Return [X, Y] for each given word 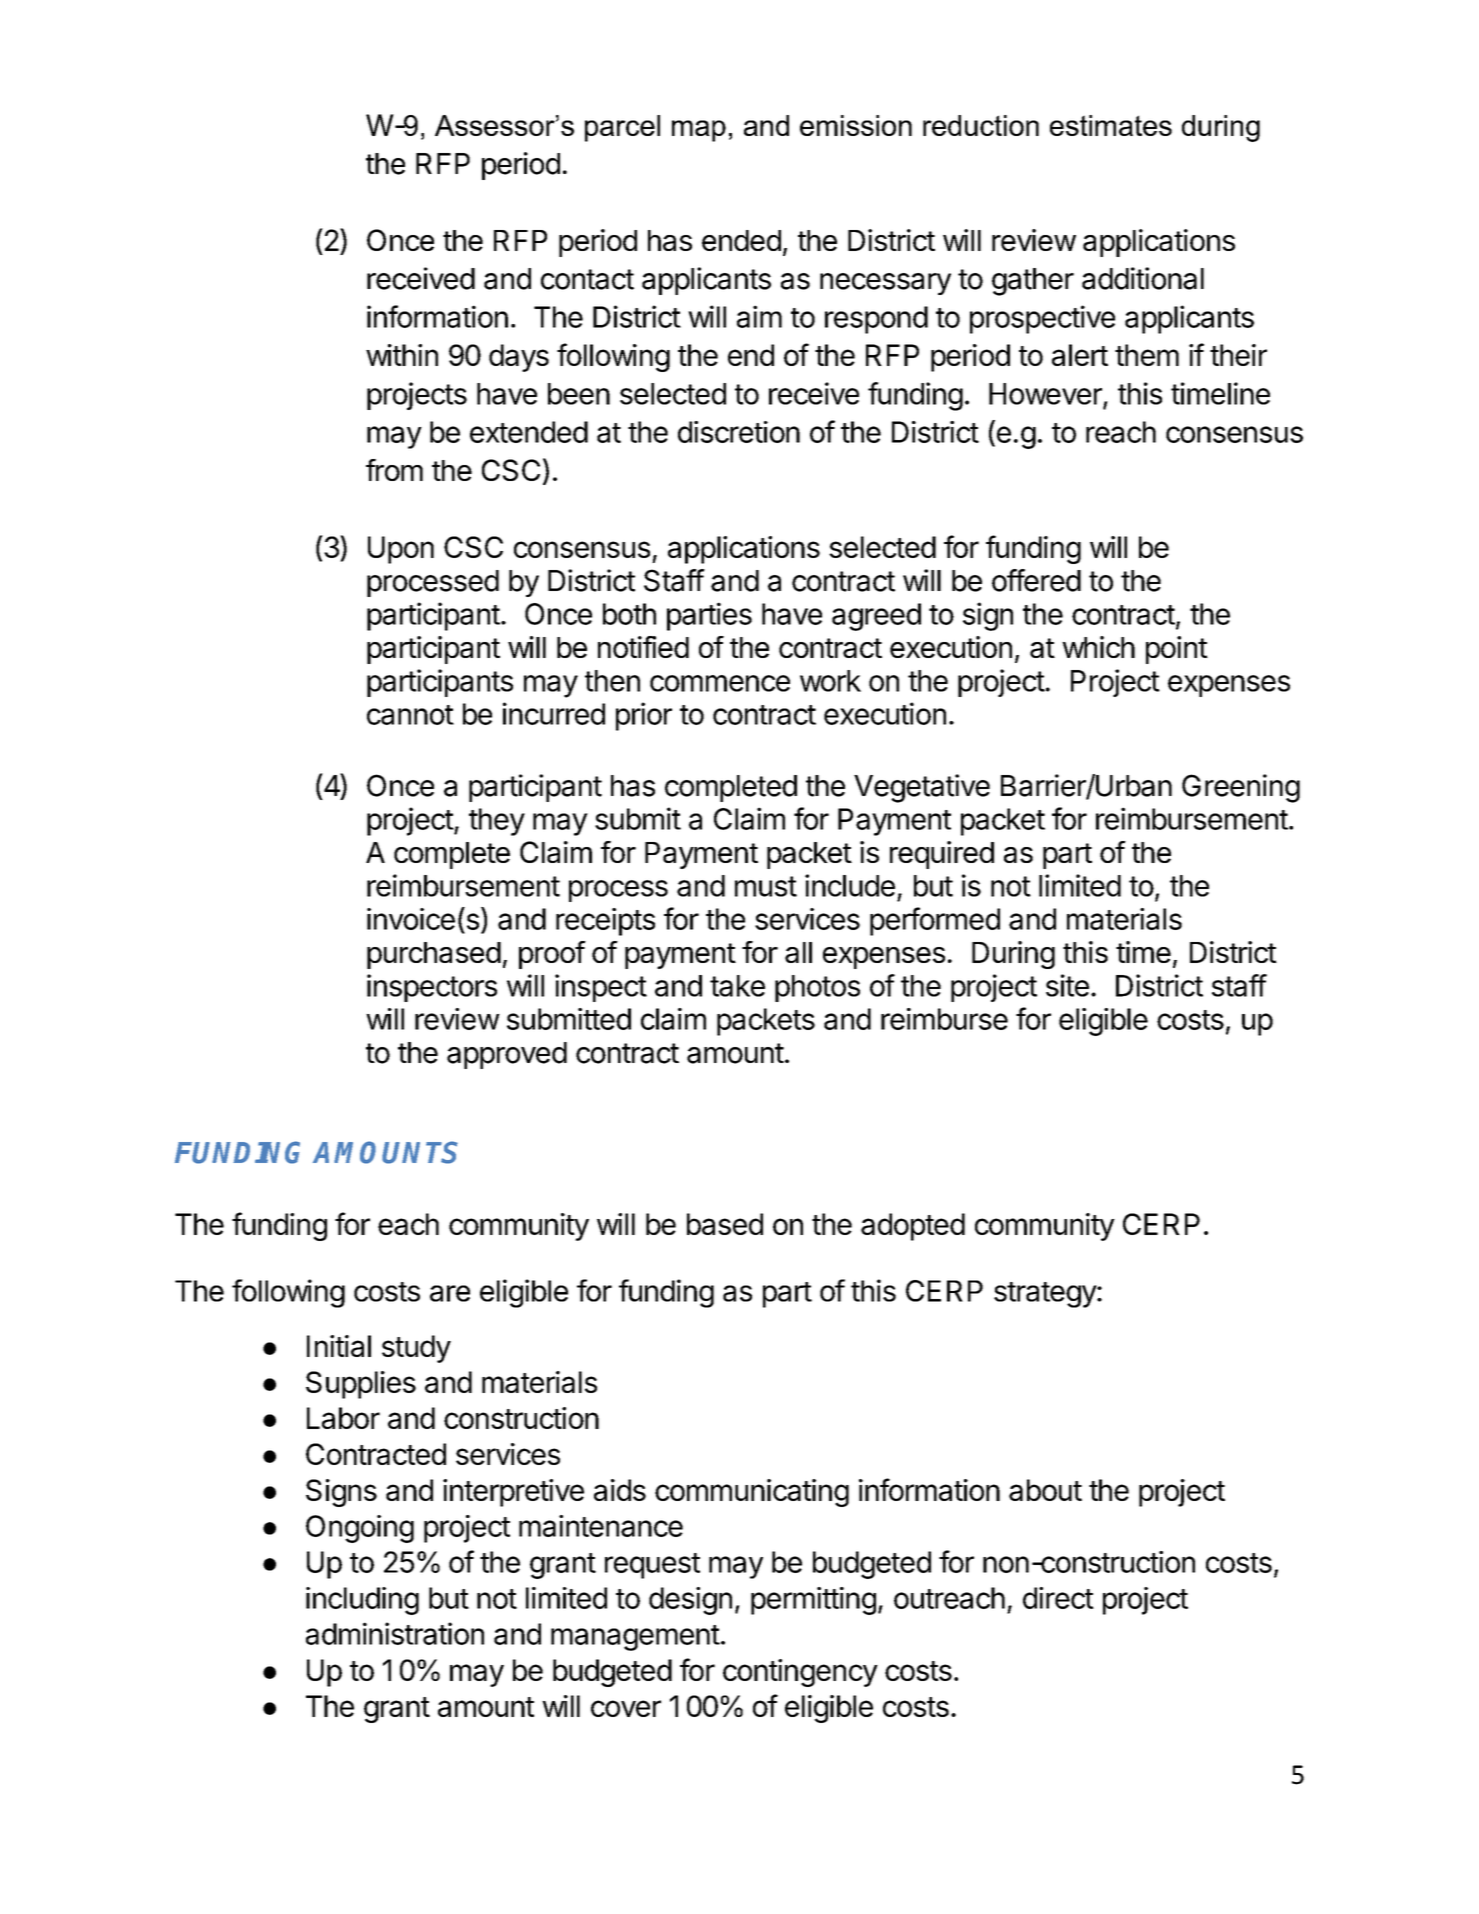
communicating [752, 1493]
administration [395, 1633]
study [416, 1349]
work [830, 681]
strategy [1046, 1295]
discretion [739, 432]
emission [856, 125]
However [1046, 395]
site [1067, 985]
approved [507, 1055]
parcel [622, 128]
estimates [1111, 125]
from [394, 470]
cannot [410, 715]
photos [817, 988]
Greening [1241, 788]
